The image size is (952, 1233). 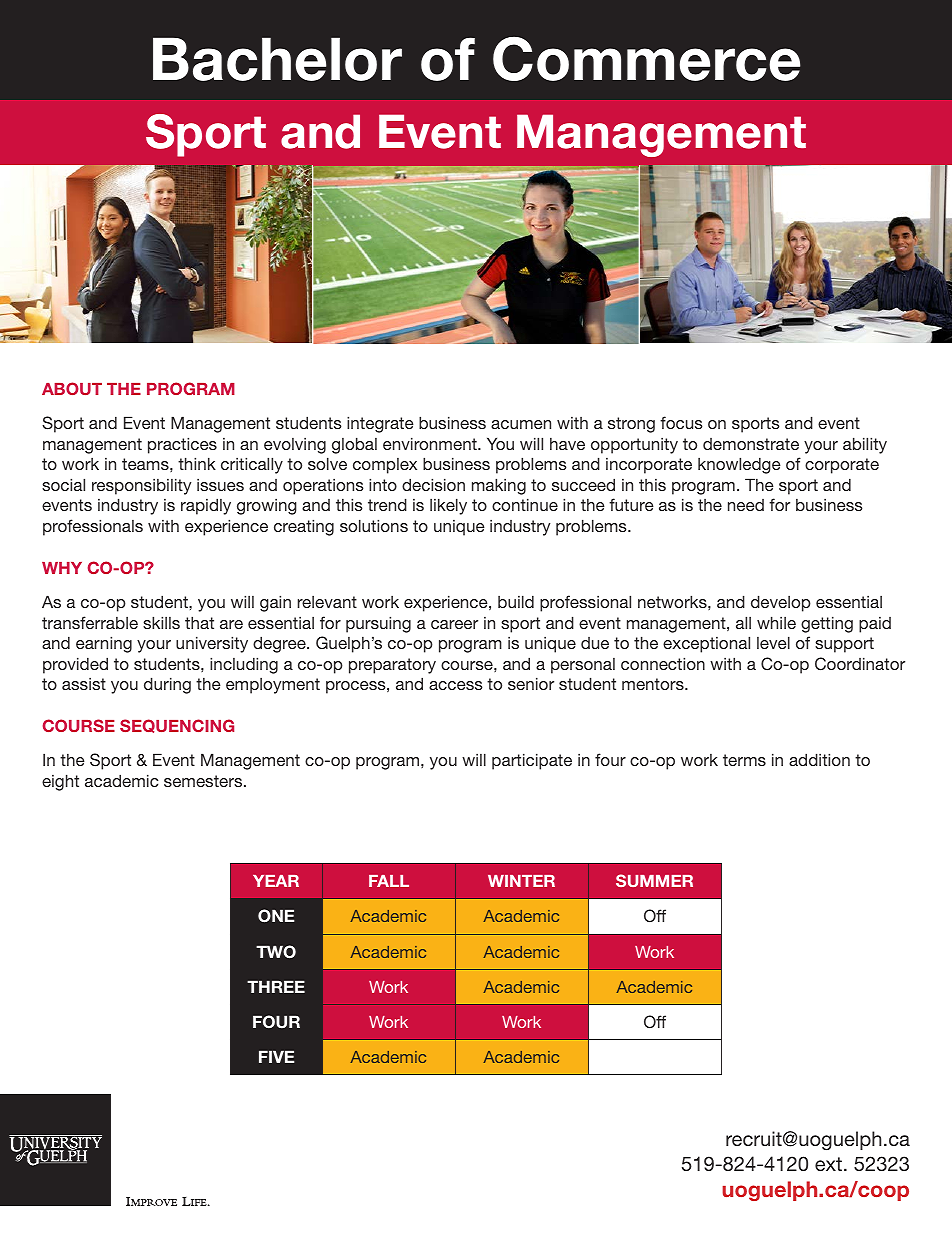 I want to click on focus, so click(x=681, y=422).
